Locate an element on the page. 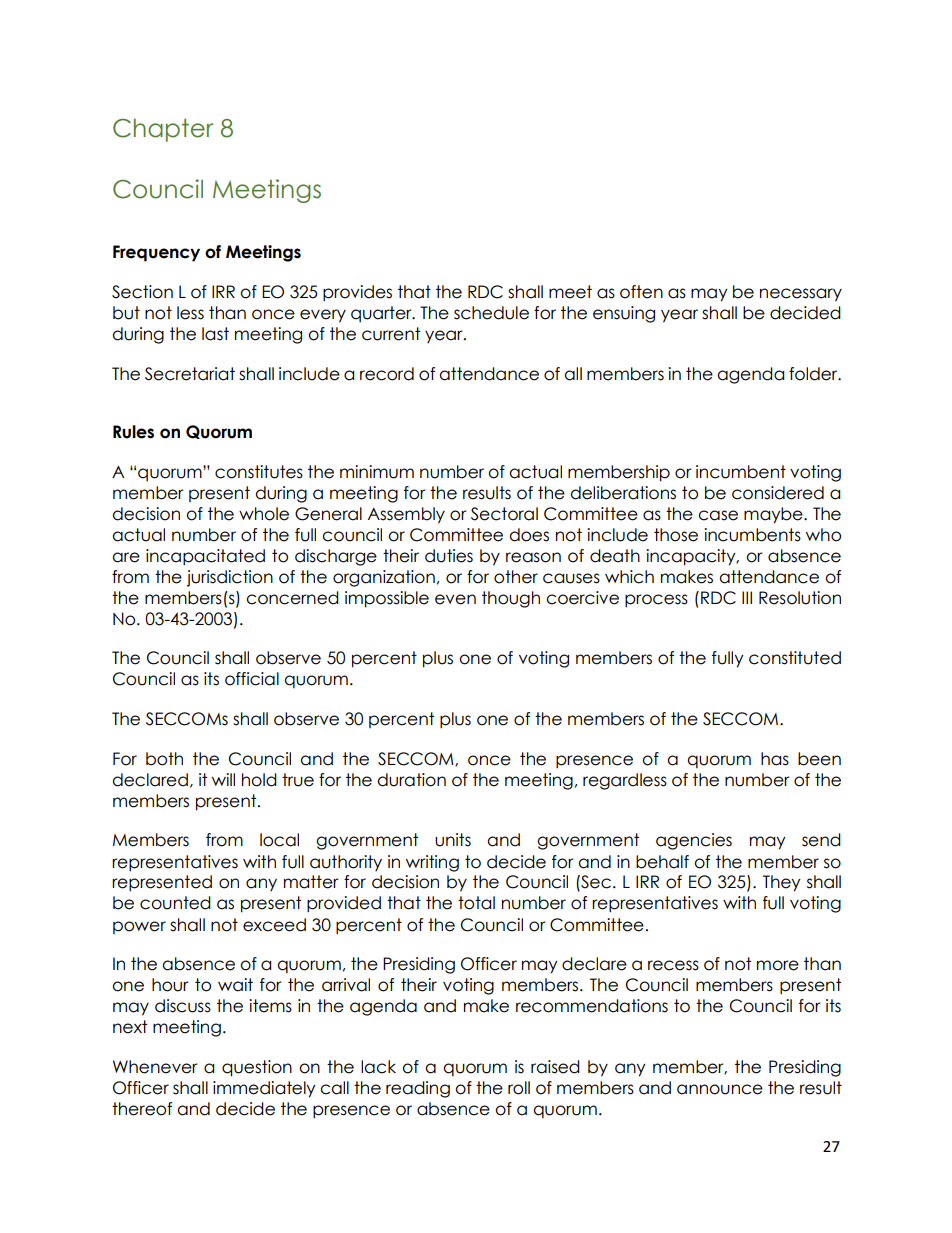  agencies is located at coordinates (694, 841).
